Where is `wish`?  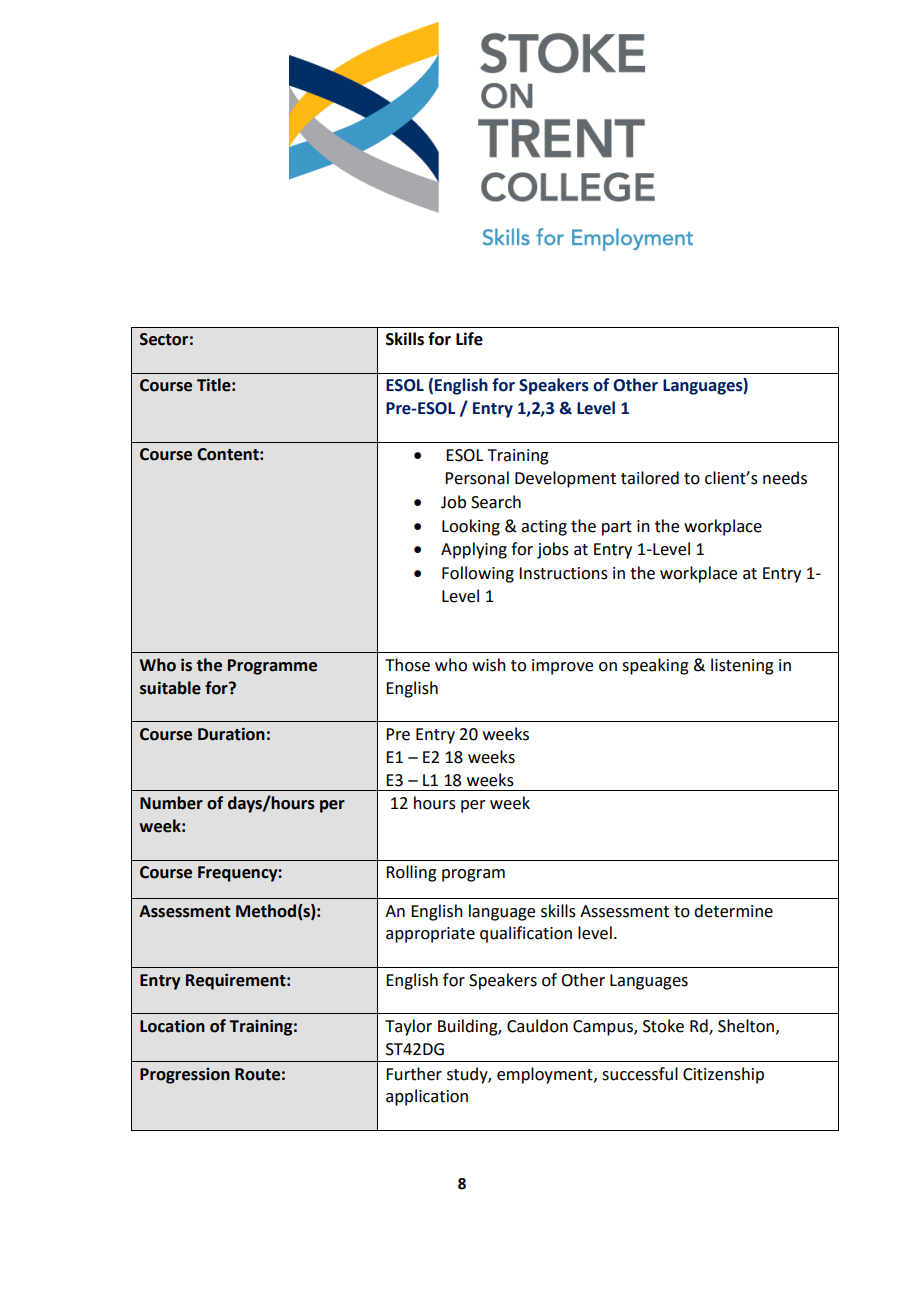 wish is located at coordinates (489, 665).
